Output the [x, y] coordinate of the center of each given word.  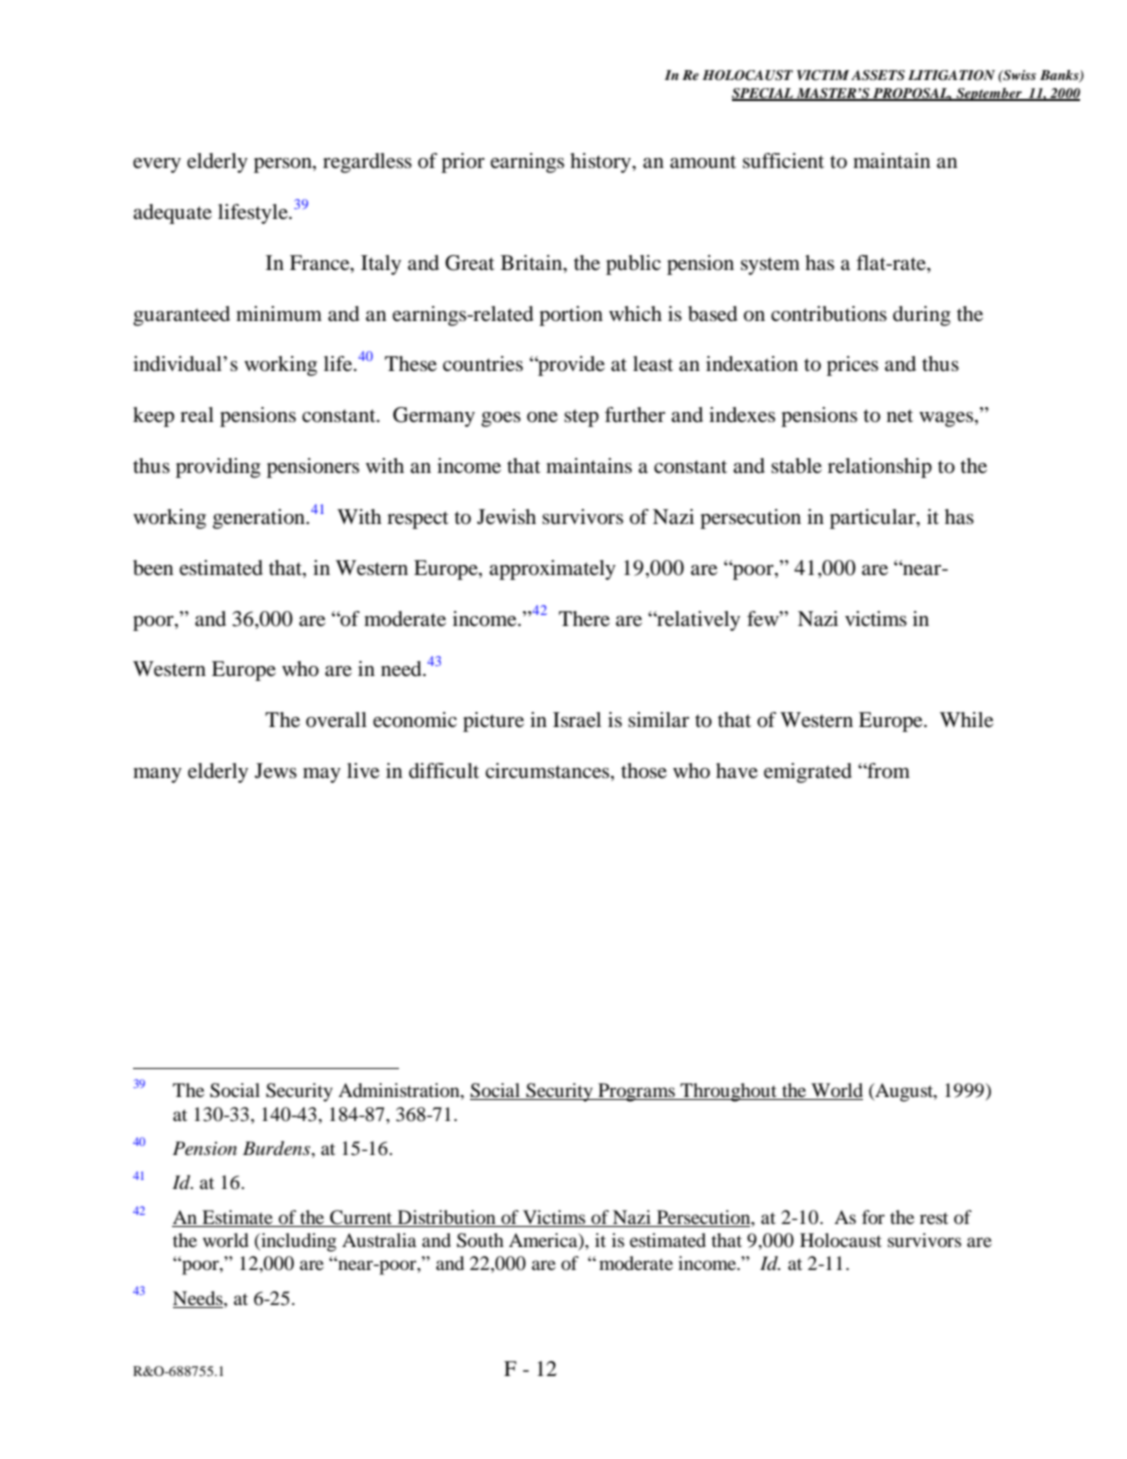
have [737, 770]
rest [934, 1218]
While [966, 720]
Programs [636, 1092]
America [544, 1241]
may [322, 775]
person [284, 165]
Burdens [278, 1149]
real [197, 415]
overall [336, 720]
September [989, 94]
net [900, 415]
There [584, 618]
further [635, 415]
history [602, 163]
